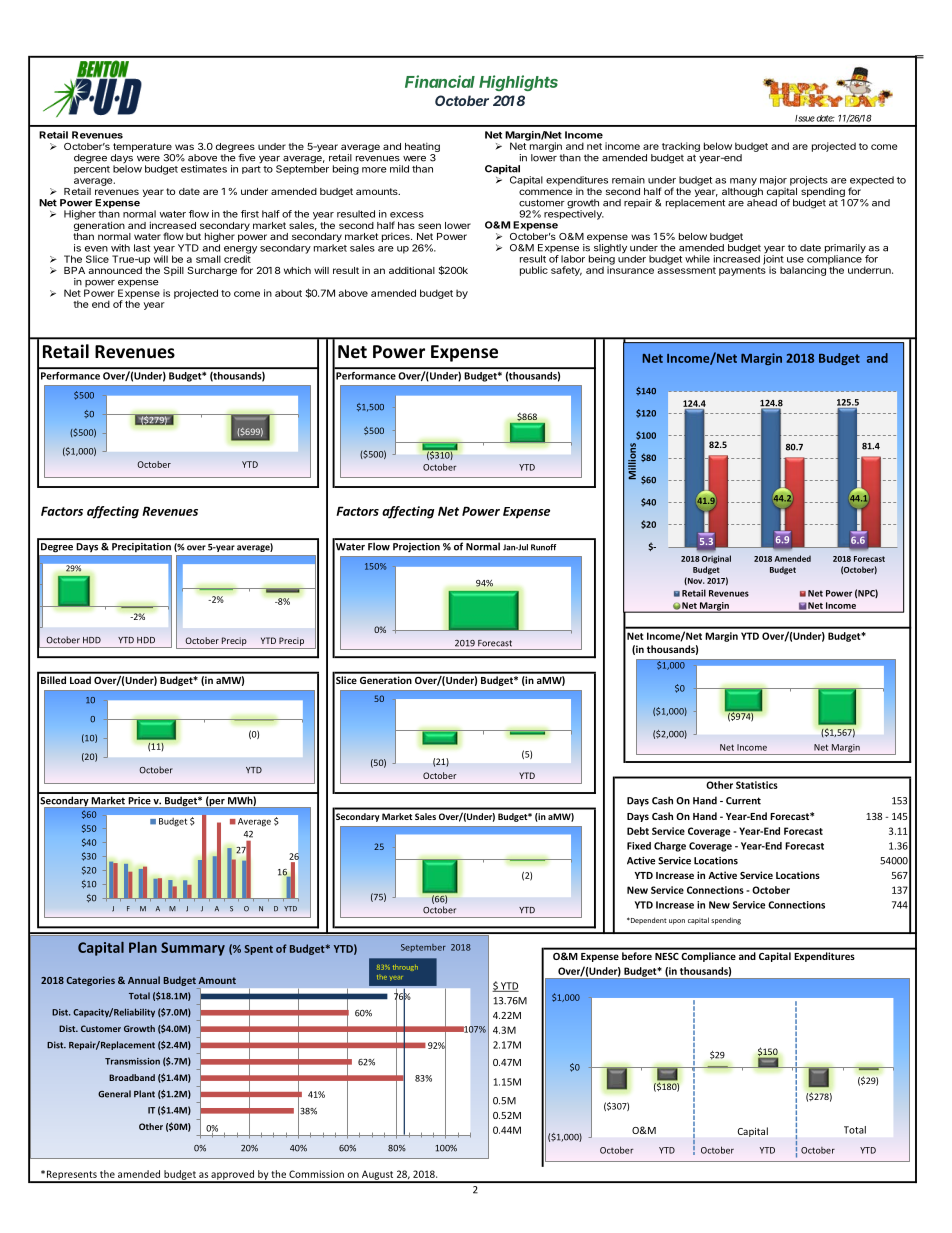  What do you see at coordinates (142, 147) in the screenshot?
I see `temperature` at bounding box center [142, 147].
